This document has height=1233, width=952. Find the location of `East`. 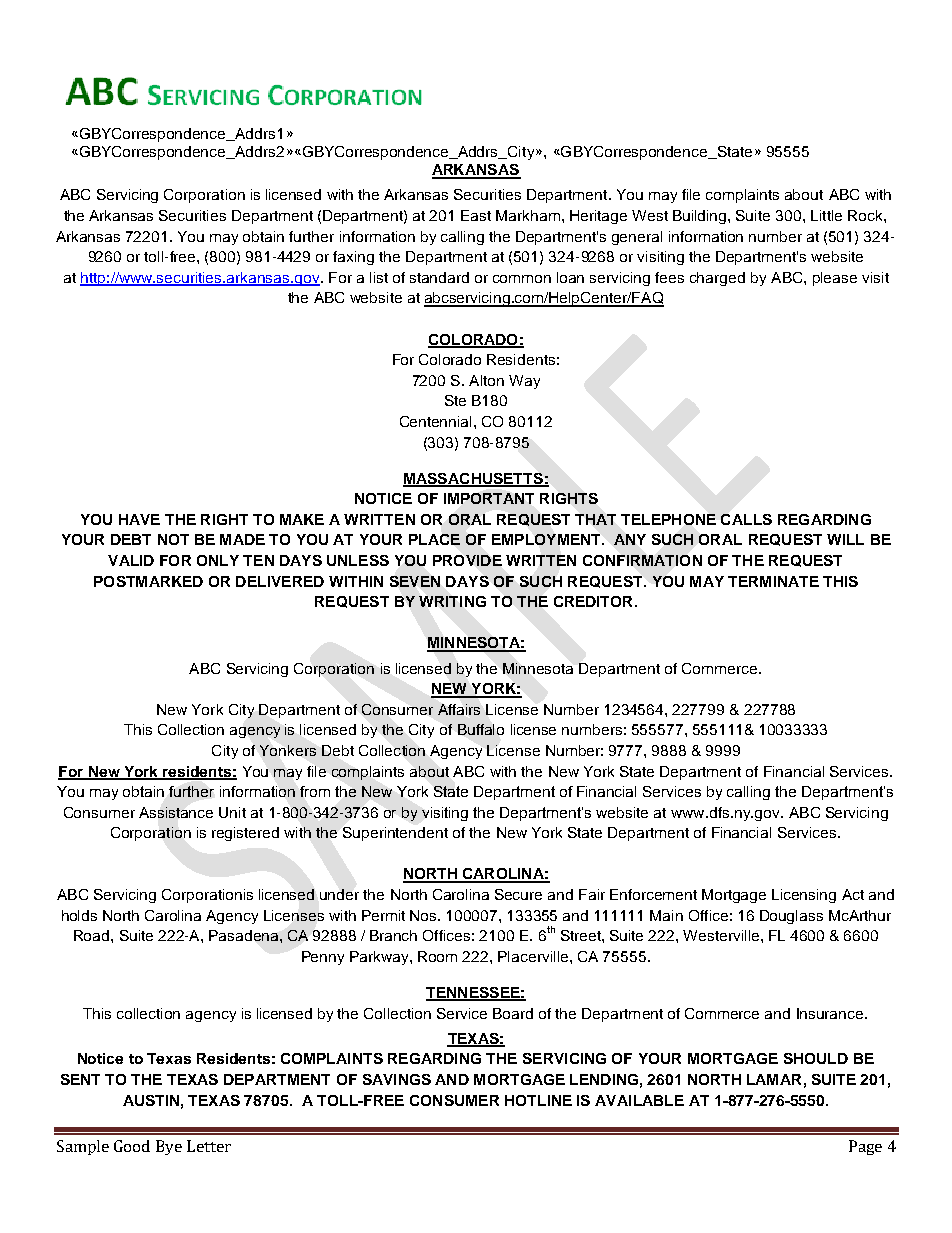

East is located at coordinates (476, 215).
